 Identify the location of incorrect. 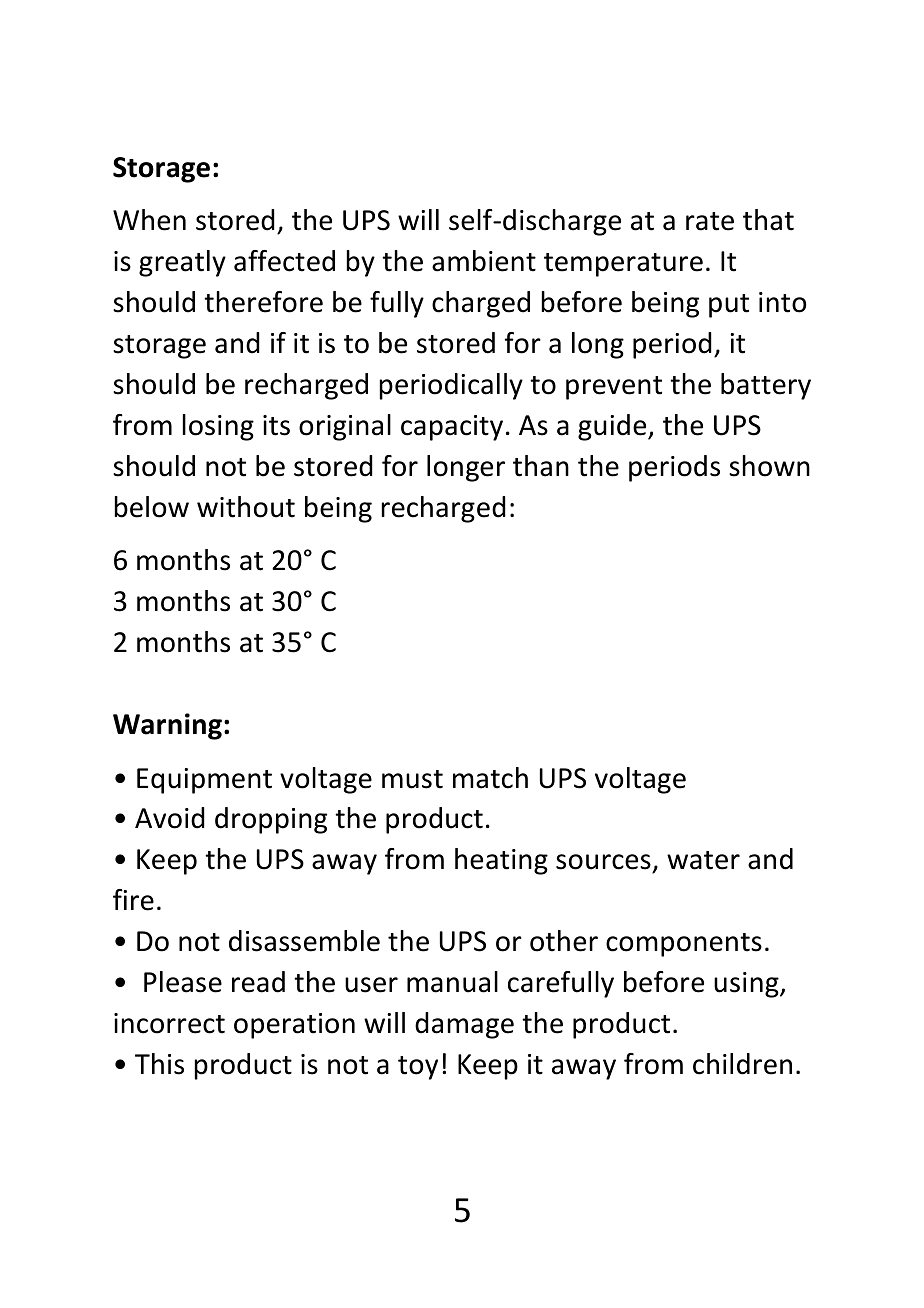
(169, 1023).
